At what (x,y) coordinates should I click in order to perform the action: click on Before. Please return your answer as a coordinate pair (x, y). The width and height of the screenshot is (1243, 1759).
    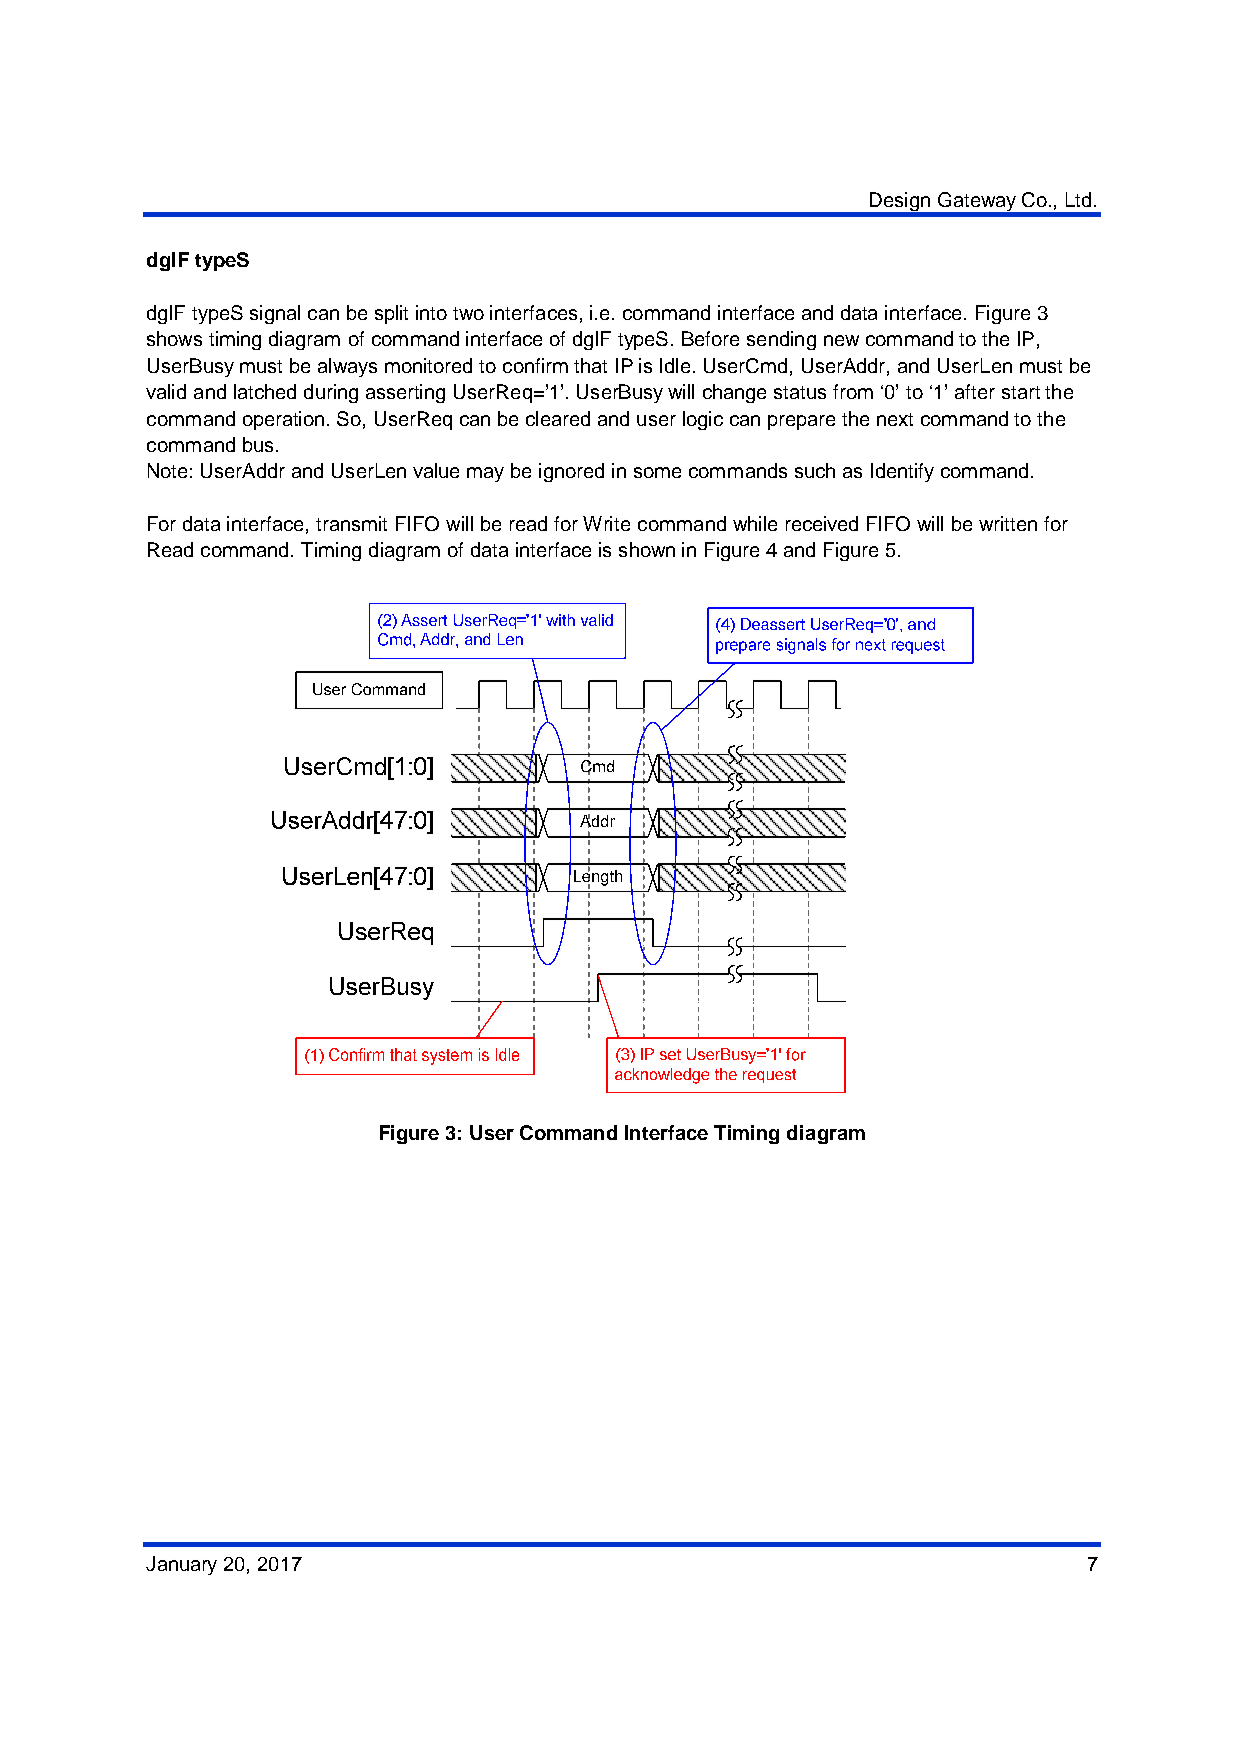
    Looking at the image, I should click on (710, 338).
